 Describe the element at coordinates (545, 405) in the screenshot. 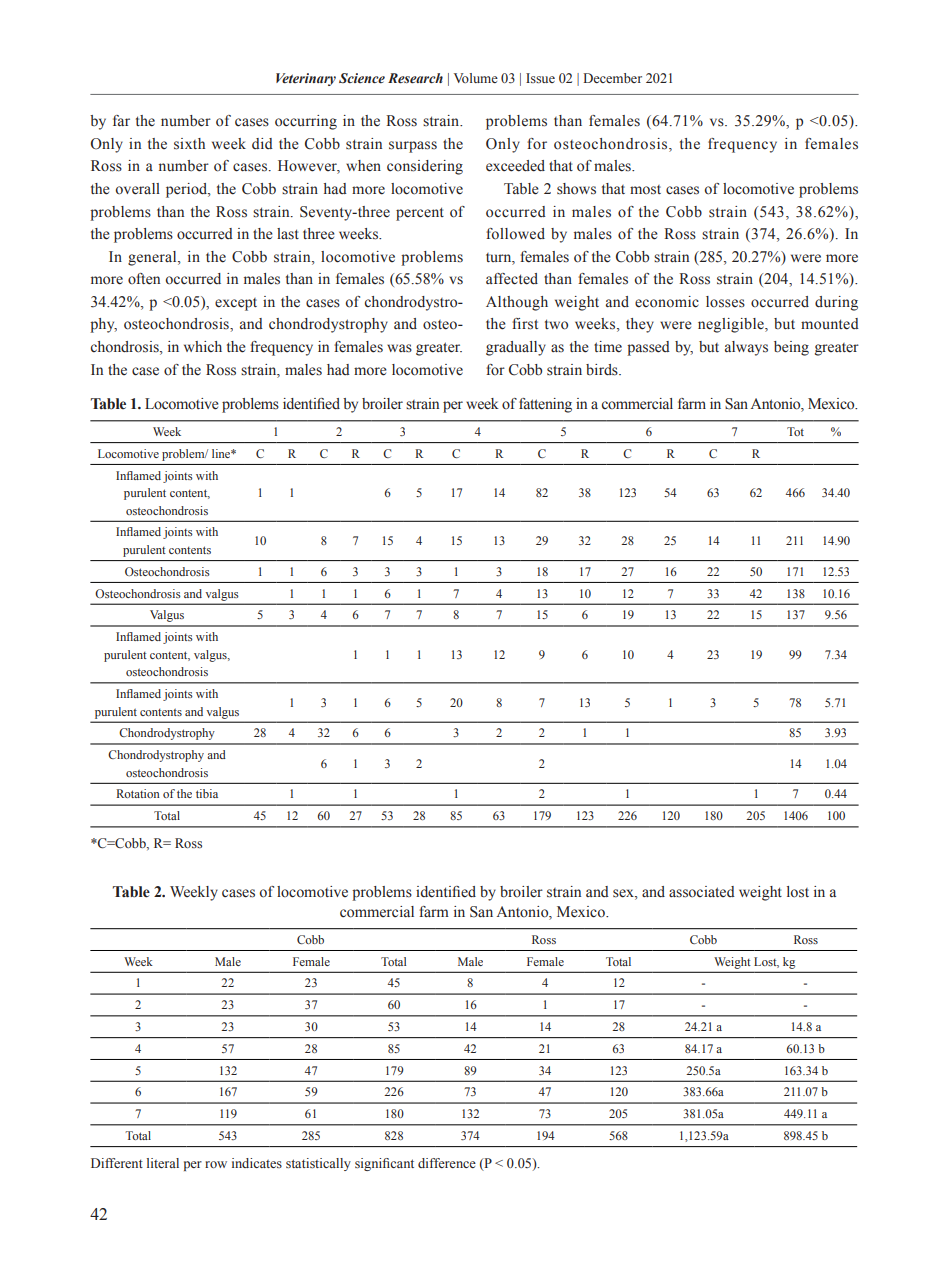

I see `fattening` at that location.
